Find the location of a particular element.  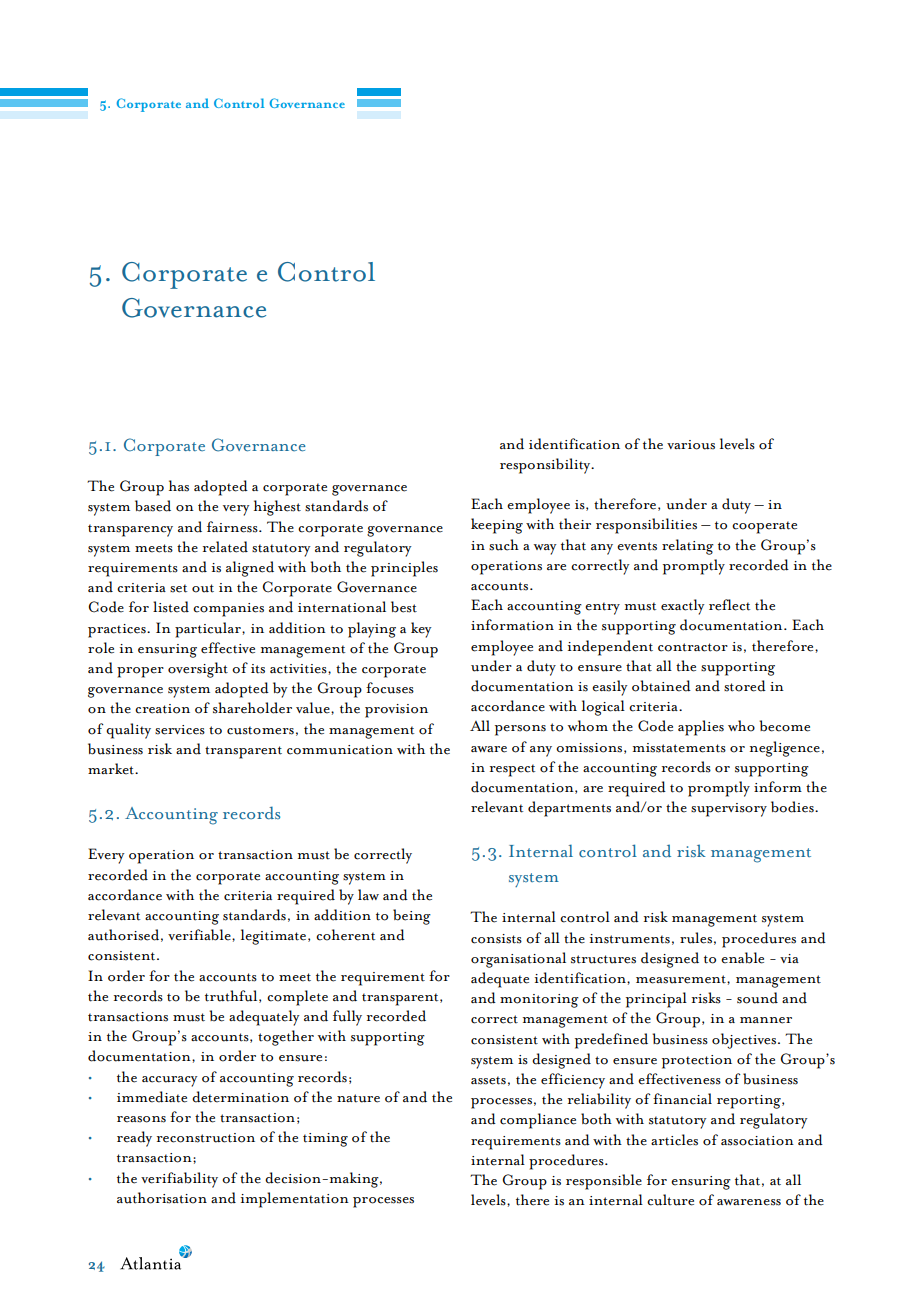

supervisory is located at coordinates (729, 810).
